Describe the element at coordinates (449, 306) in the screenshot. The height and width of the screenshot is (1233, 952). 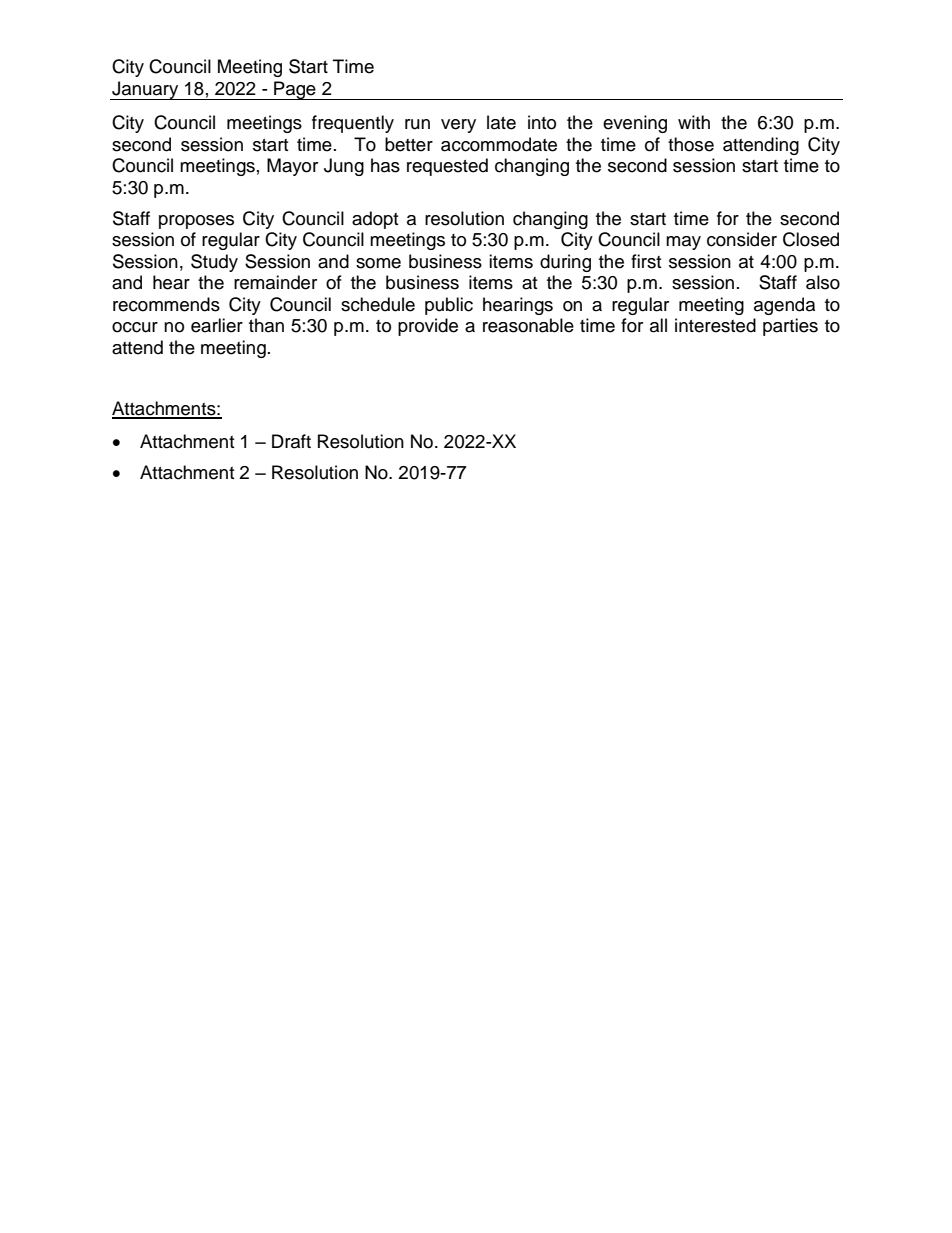
I see `public` at that location.
